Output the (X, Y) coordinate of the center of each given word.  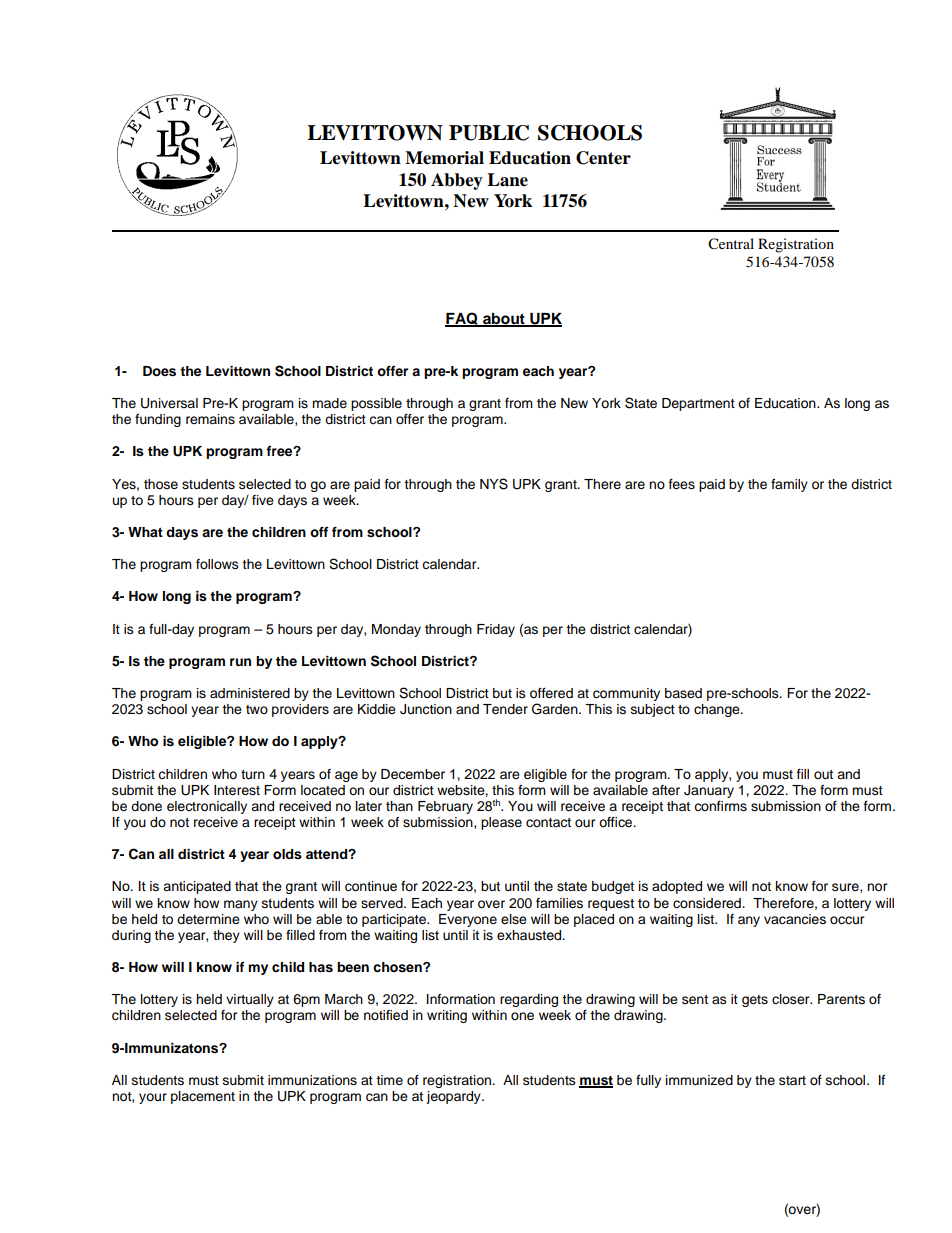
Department (698, 404)
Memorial (444, 158)
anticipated (197, 887)
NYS (494, 484)
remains (210, 419)
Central (731, 244)
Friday (496, 630)
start (792, 1080)
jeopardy (454, 1097)
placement (203, 1097)
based (683, 693)
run (240, 662)
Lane (507, 180)
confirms (720, 806)
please (501, 823)
